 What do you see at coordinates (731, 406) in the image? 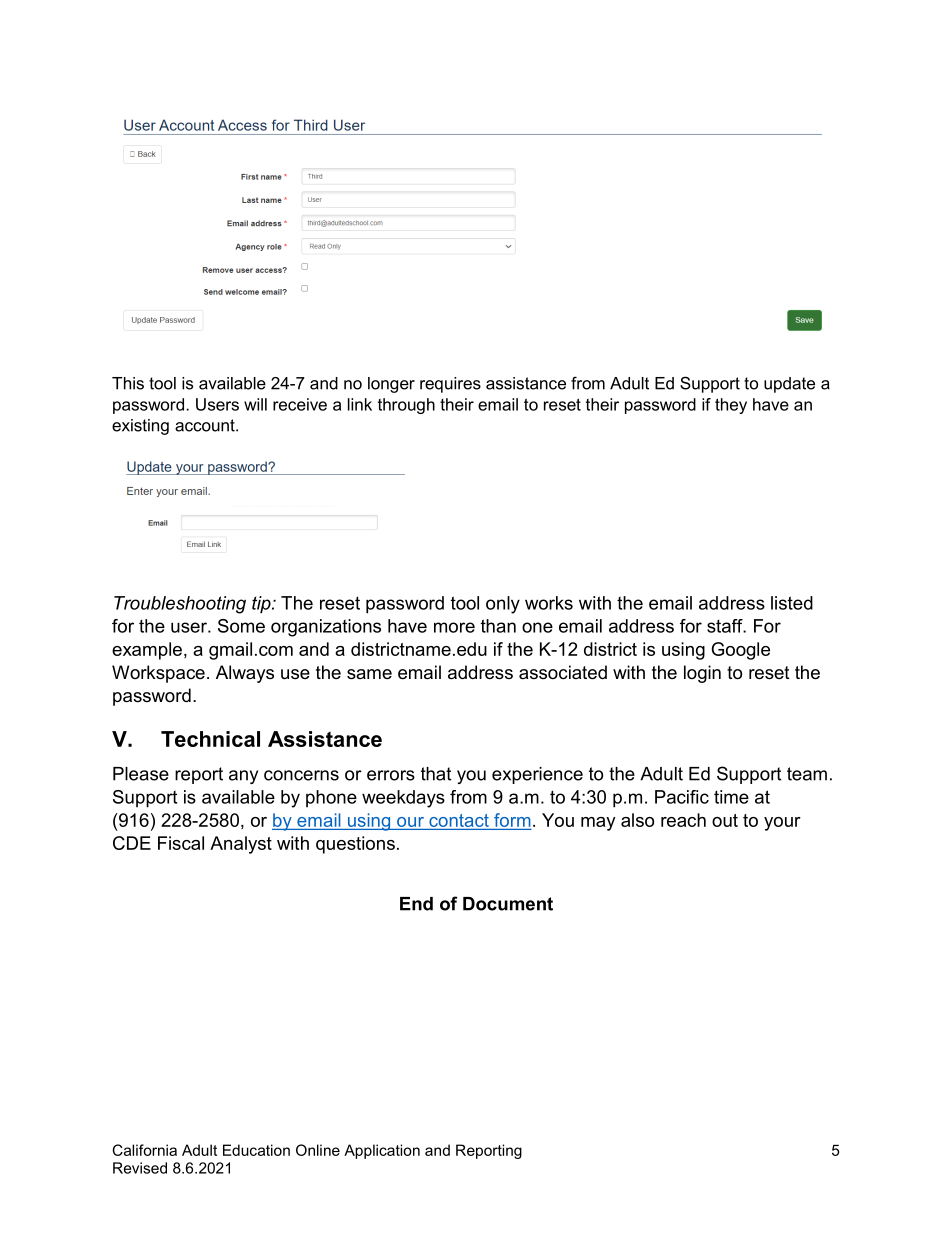
I see `they` at bounding box center [731, 406].
